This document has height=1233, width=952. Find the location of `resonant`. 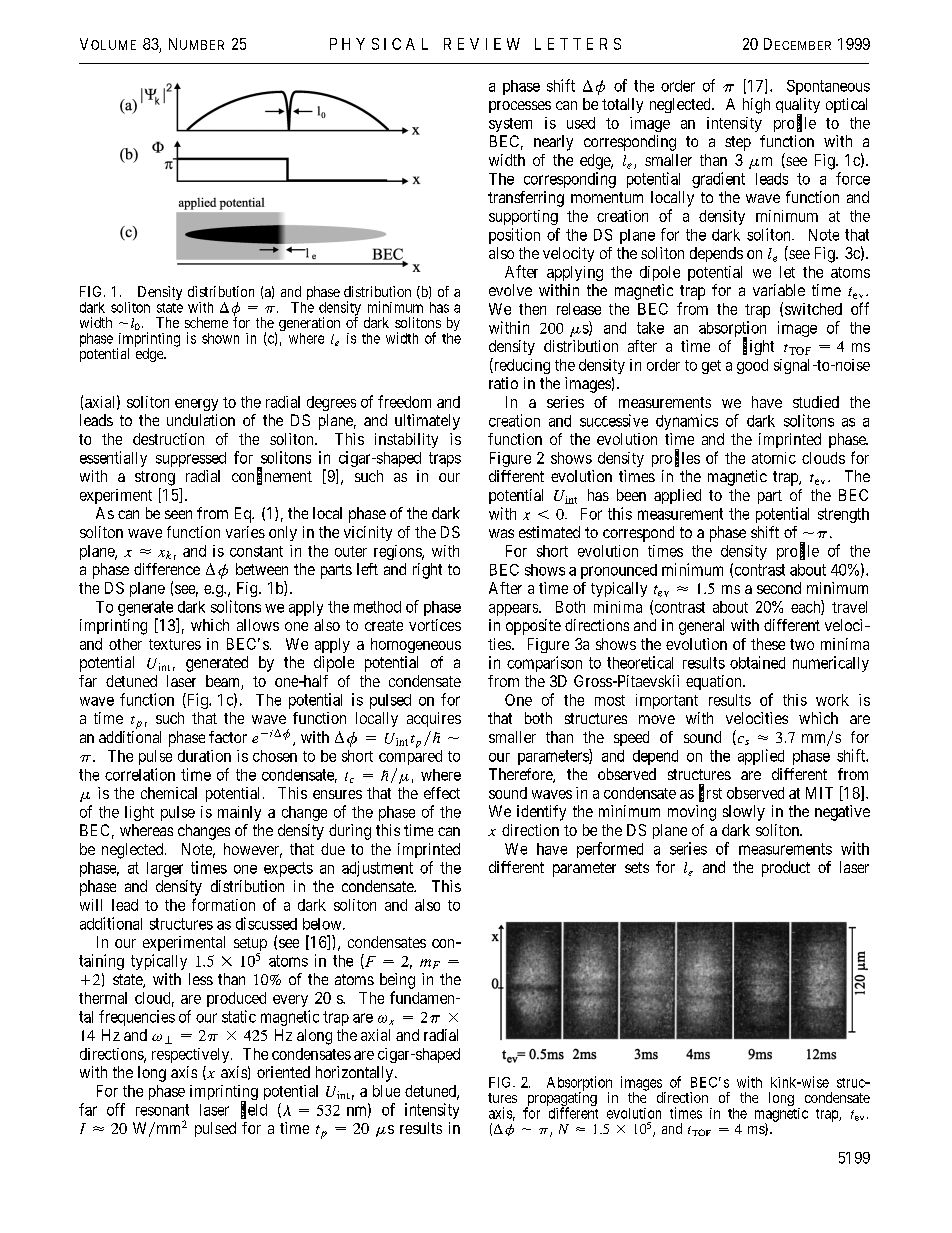

resonant is located at coordinates (162, 1110).
